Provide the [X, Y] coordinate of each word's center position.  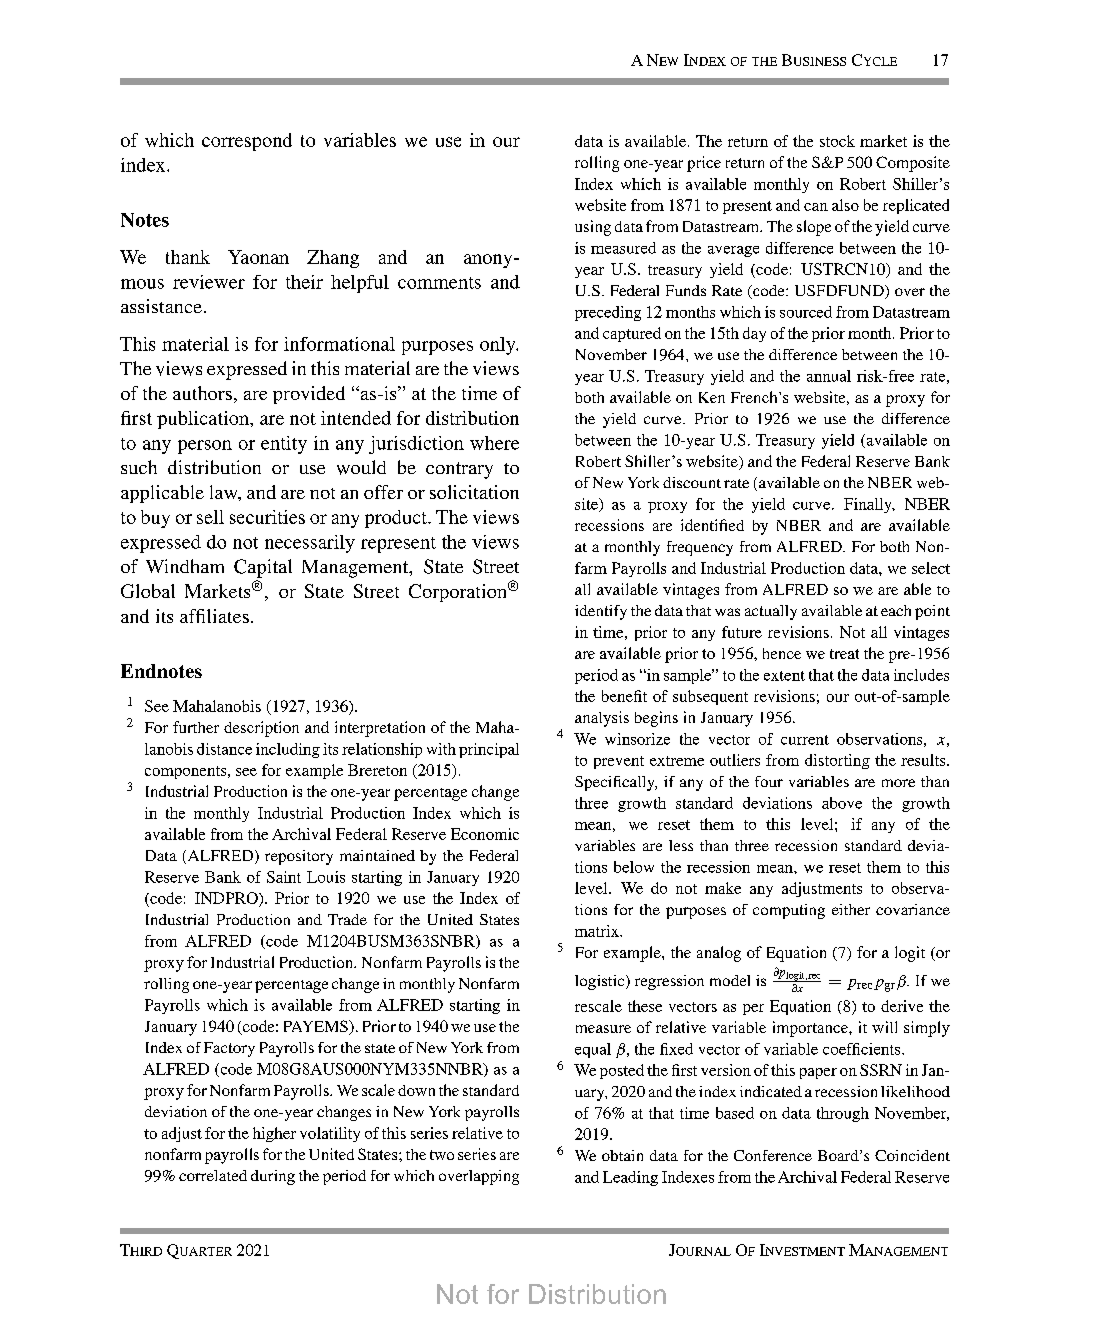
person [205, 447]
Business [814, 60]
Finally [869, 505]
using [593, 228]
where [494, 443]
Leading [630, 1178]
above [842, 803]
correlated [213, 1175]
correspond [247, 142]
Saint [284, 877]
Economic [485, 834]
